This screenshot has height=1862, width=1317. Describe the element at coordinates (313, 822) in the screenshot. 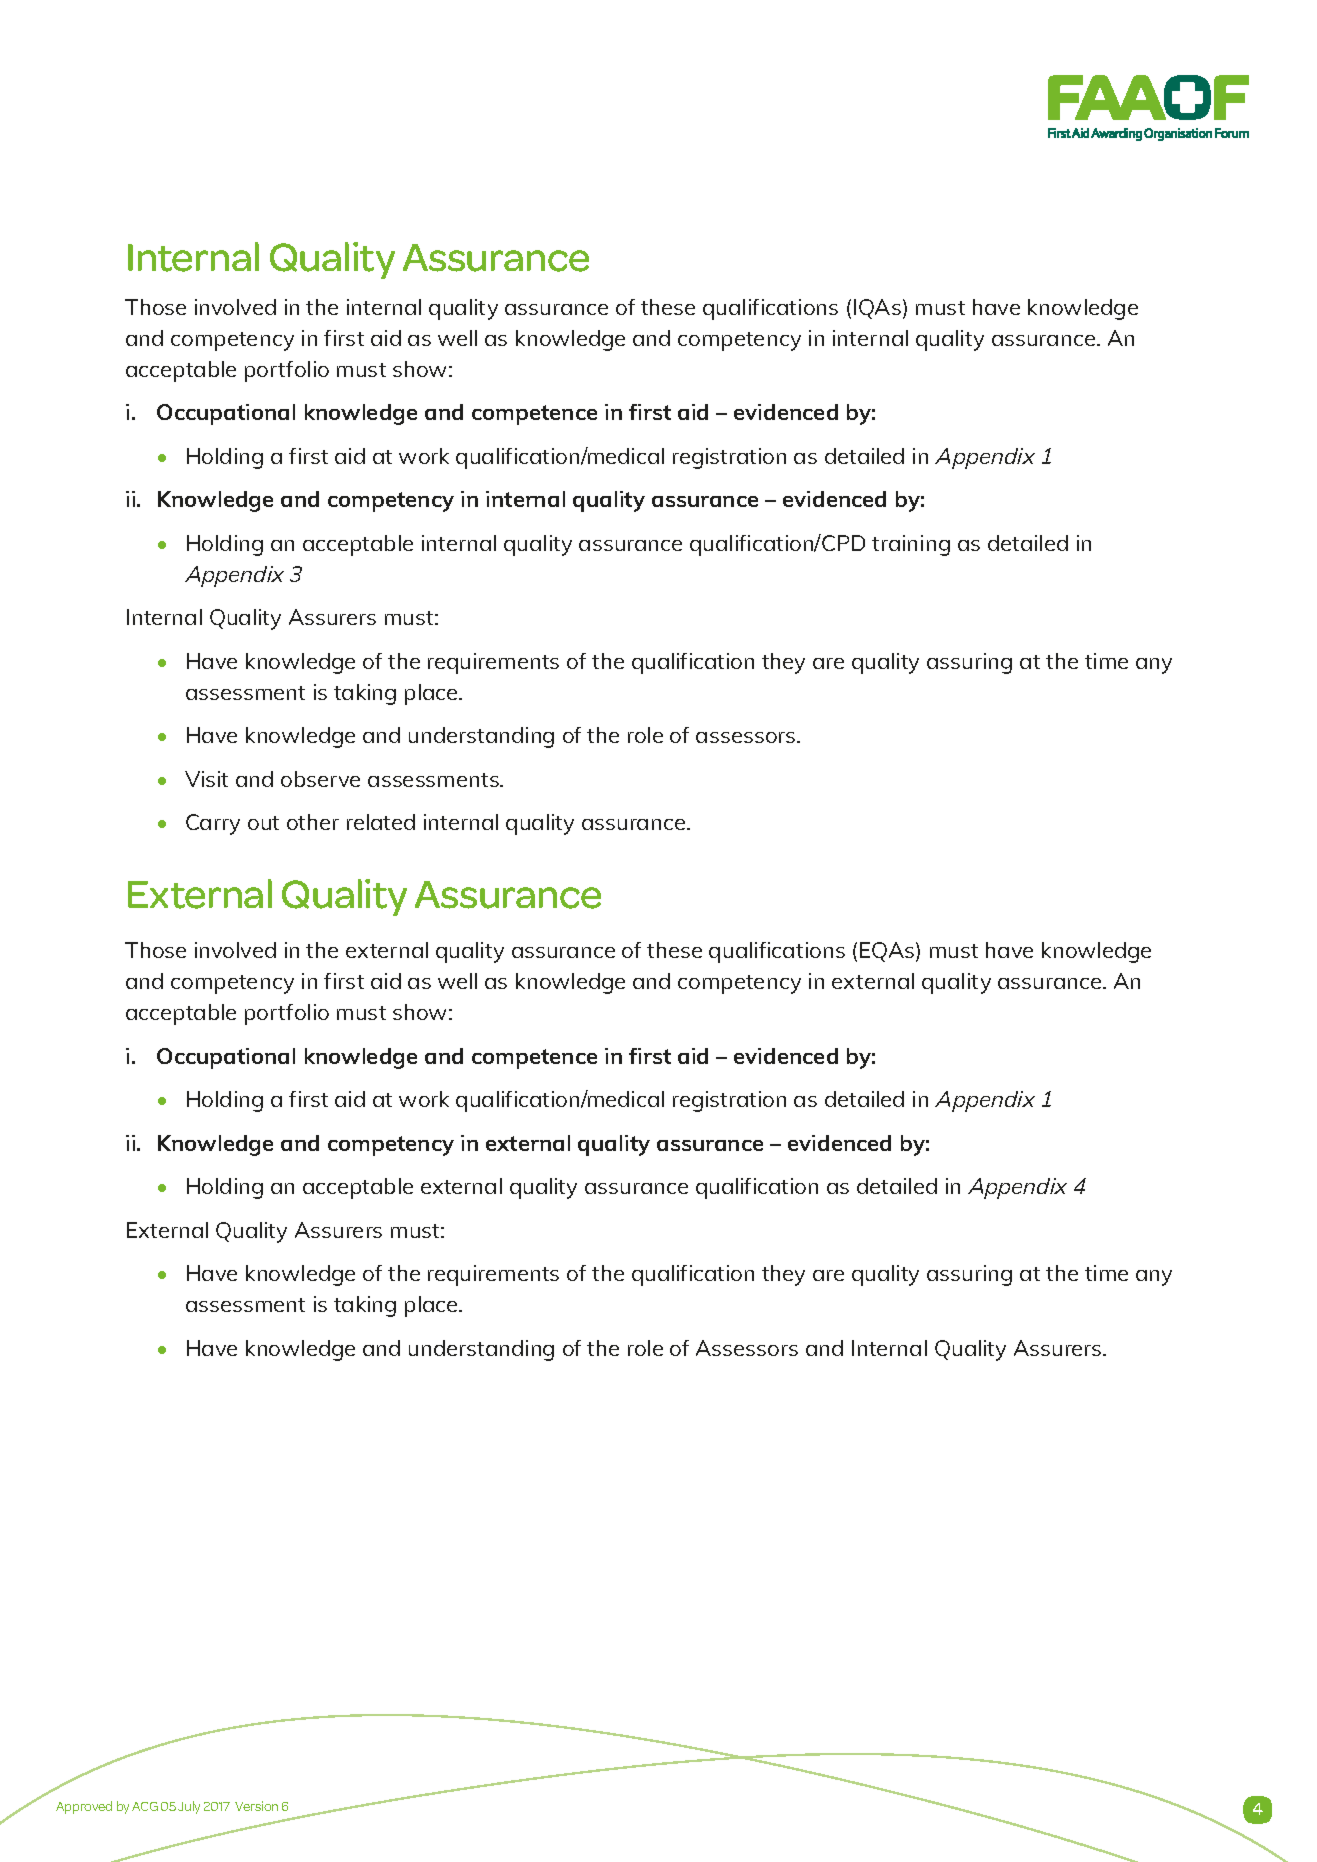

I see `other` at that location.
